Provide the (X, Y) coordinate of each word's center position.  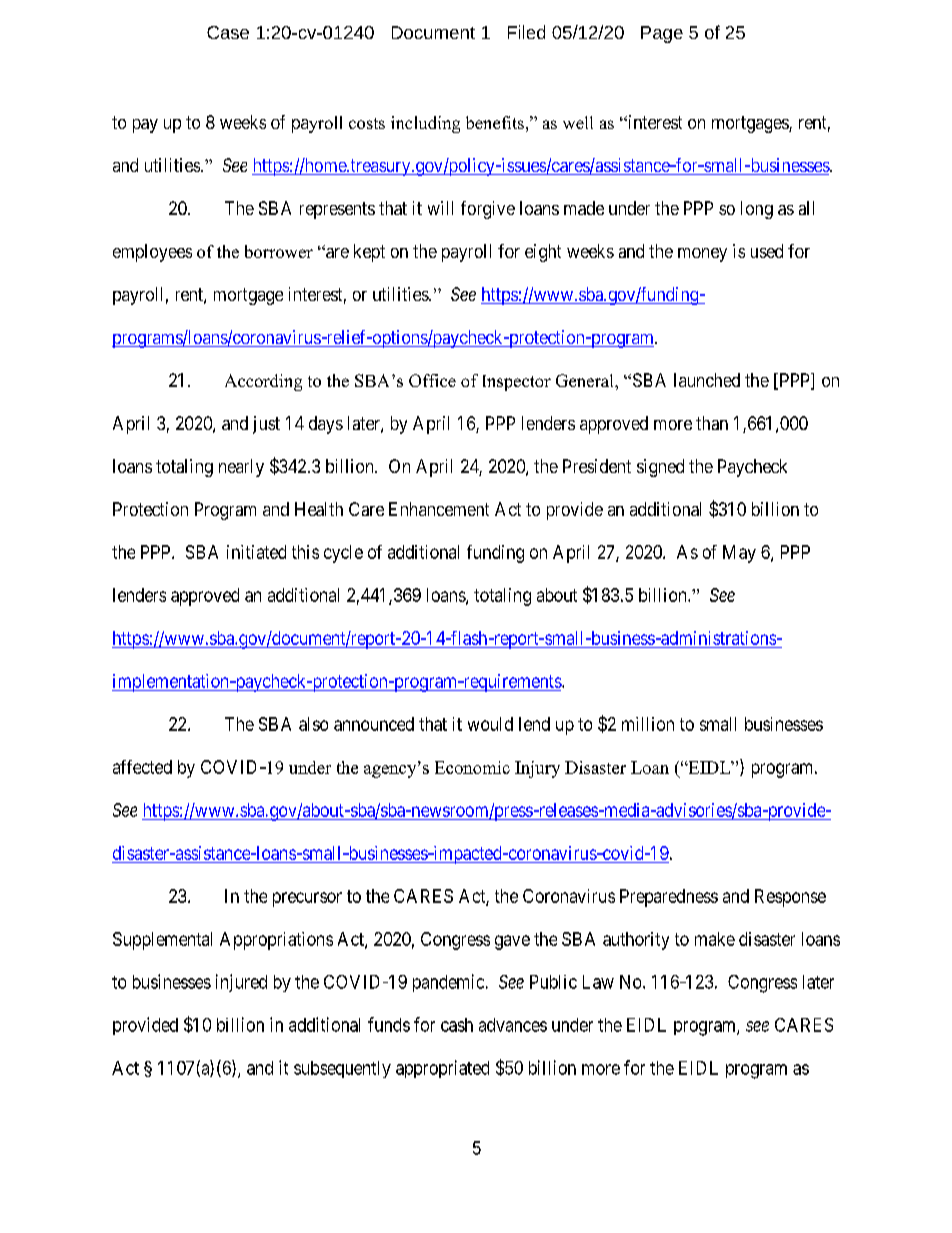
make (715, 939)
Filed (526, 32)
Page (662, 34)
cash (457, 1025)
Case (228, 32)
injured (241, 983)
